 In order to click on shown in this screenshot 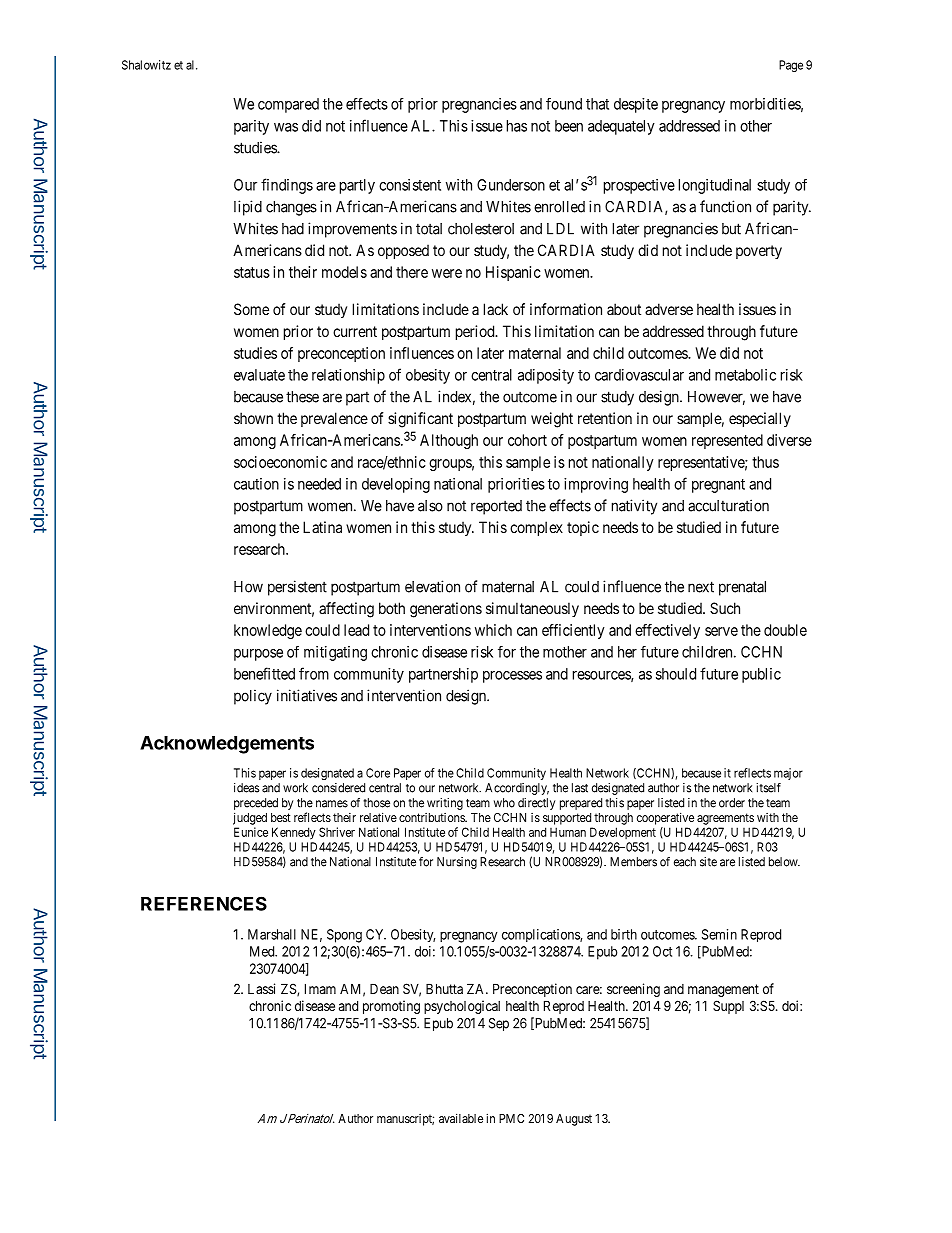, I will do `click(253, 418)`.
